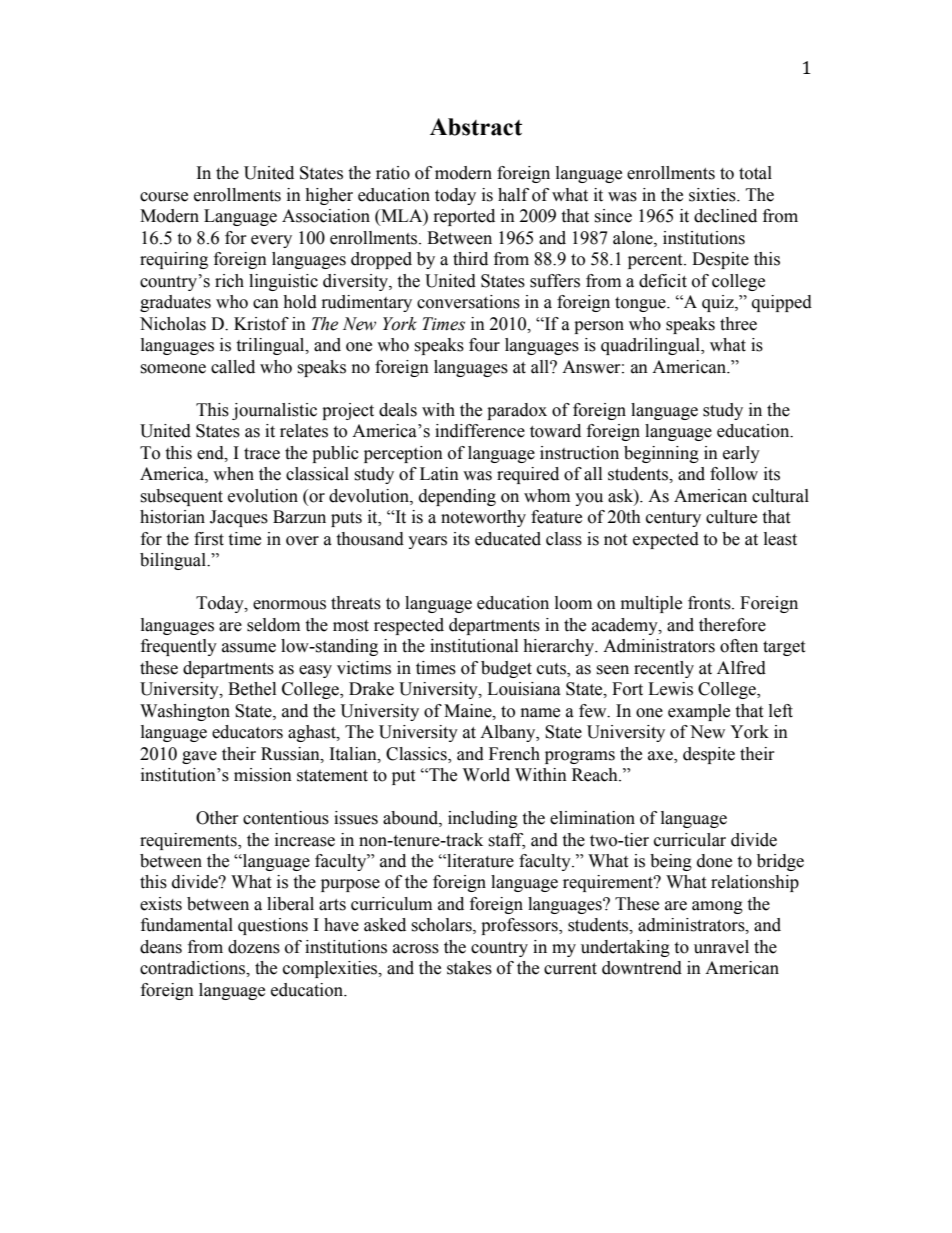 This image has height=1233, width=952. I want to click on dozens, so click(254, 947).
